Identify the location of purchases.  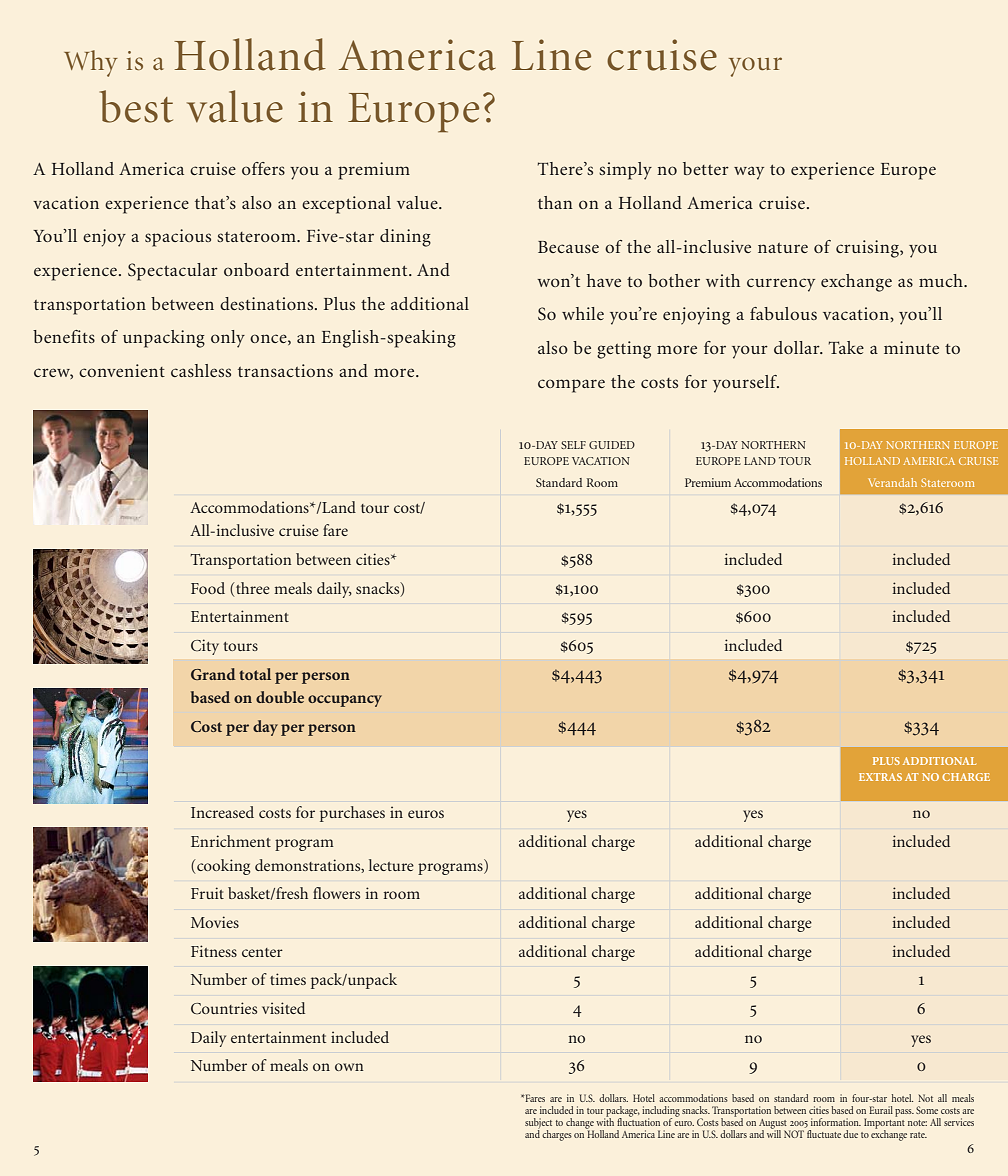
(352, 814).
